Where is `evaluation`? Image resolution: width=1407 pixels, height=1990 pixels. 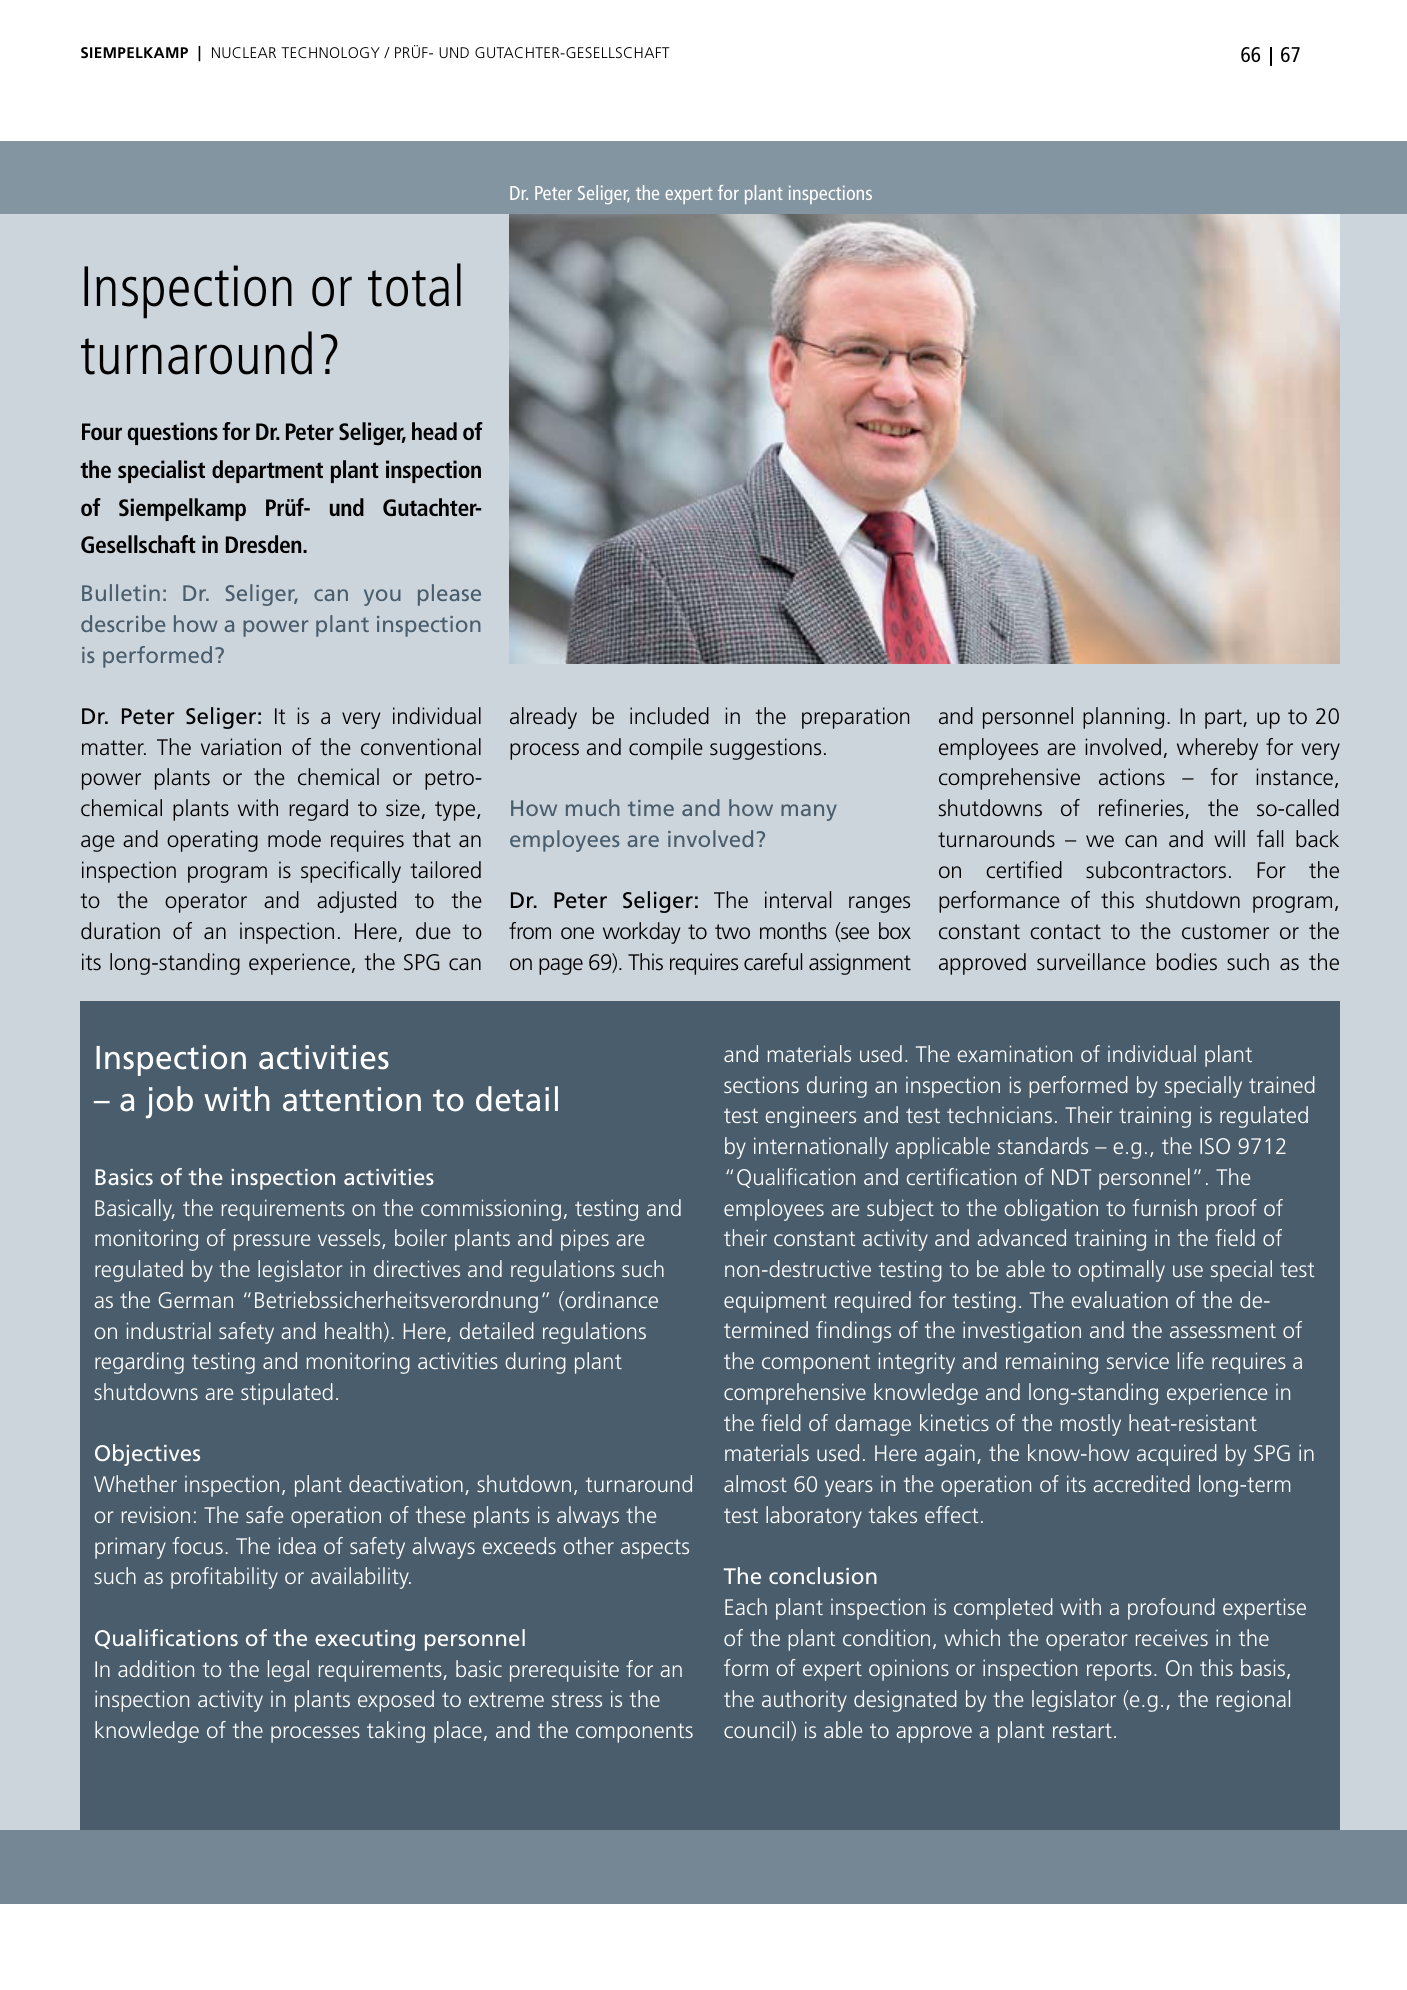 evaluation is located at coordinates (1120, 1299).
